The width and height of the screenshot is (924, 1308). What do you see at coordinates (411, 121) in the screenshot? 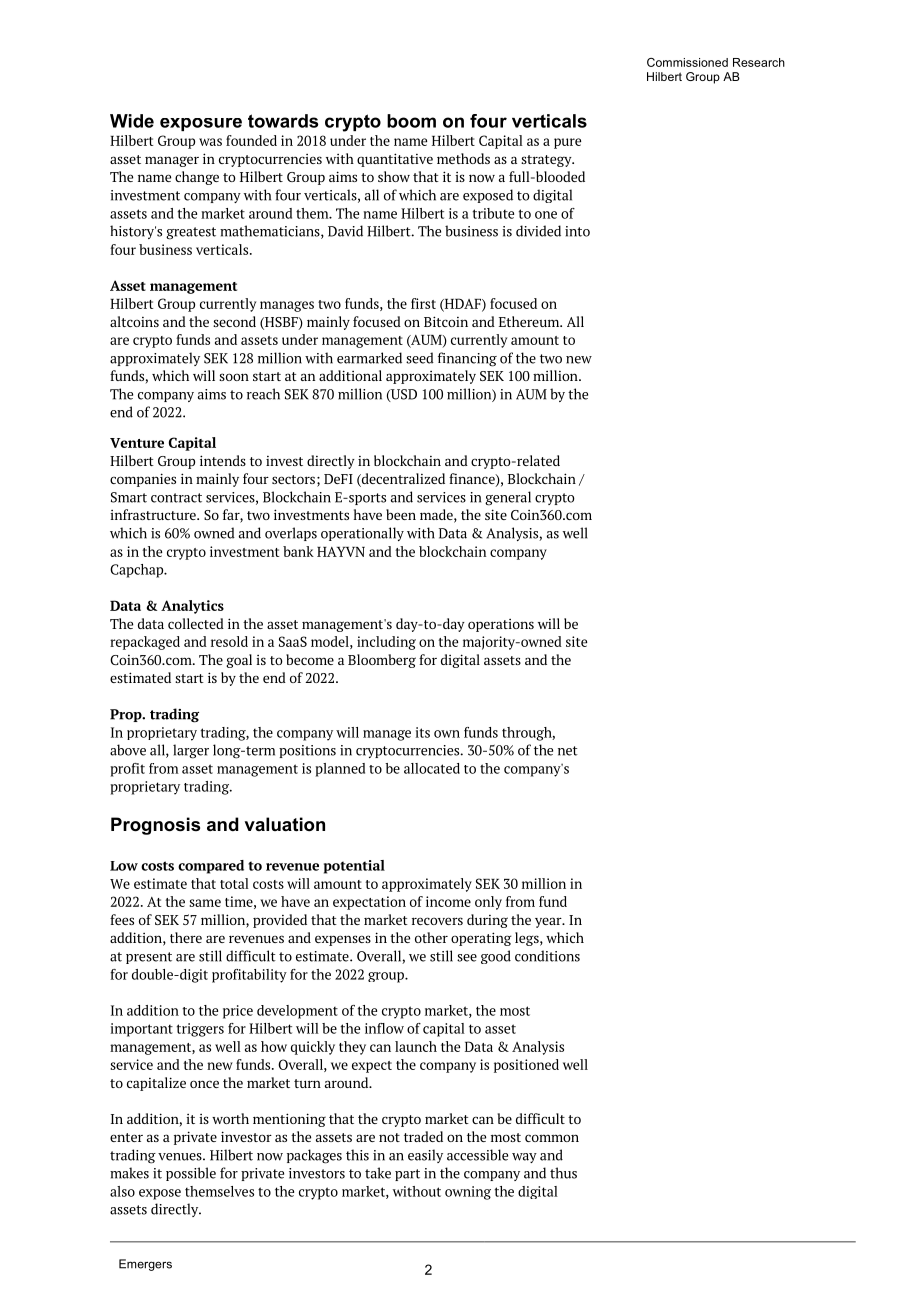
I see `boom` at bounding box center [411, 121].
